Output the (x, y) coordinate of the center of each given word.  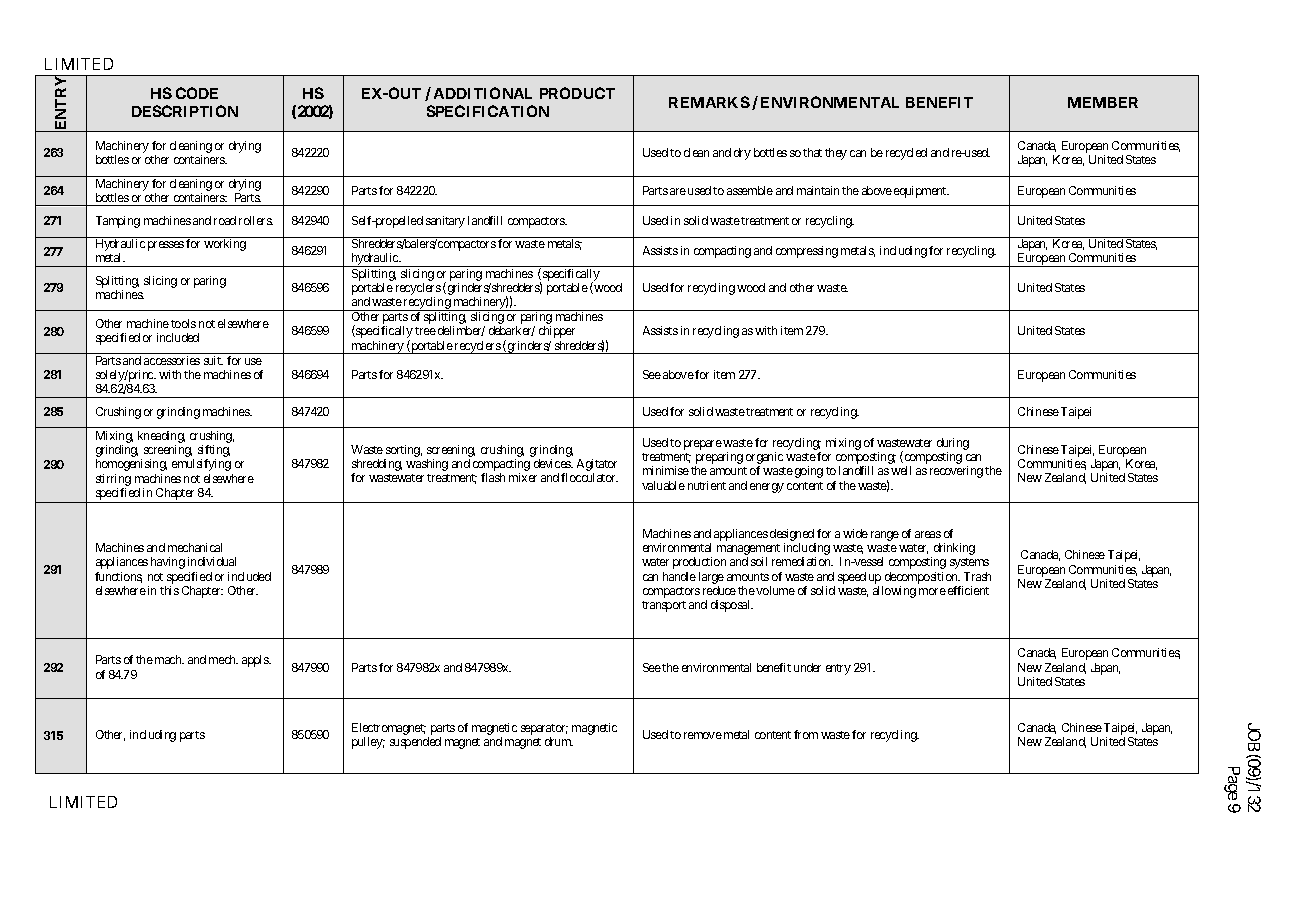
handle (679, 576)
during (953, 444)
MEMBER (1103, 102)
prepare (703, 445)
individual (212, 561)
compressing (807, 252)
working (225, 245)
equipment (921, 192)
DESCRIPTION (185, 111)
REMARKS (709, 102)
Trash (977, 576)
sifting (214, 452)
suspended (415, 743)
